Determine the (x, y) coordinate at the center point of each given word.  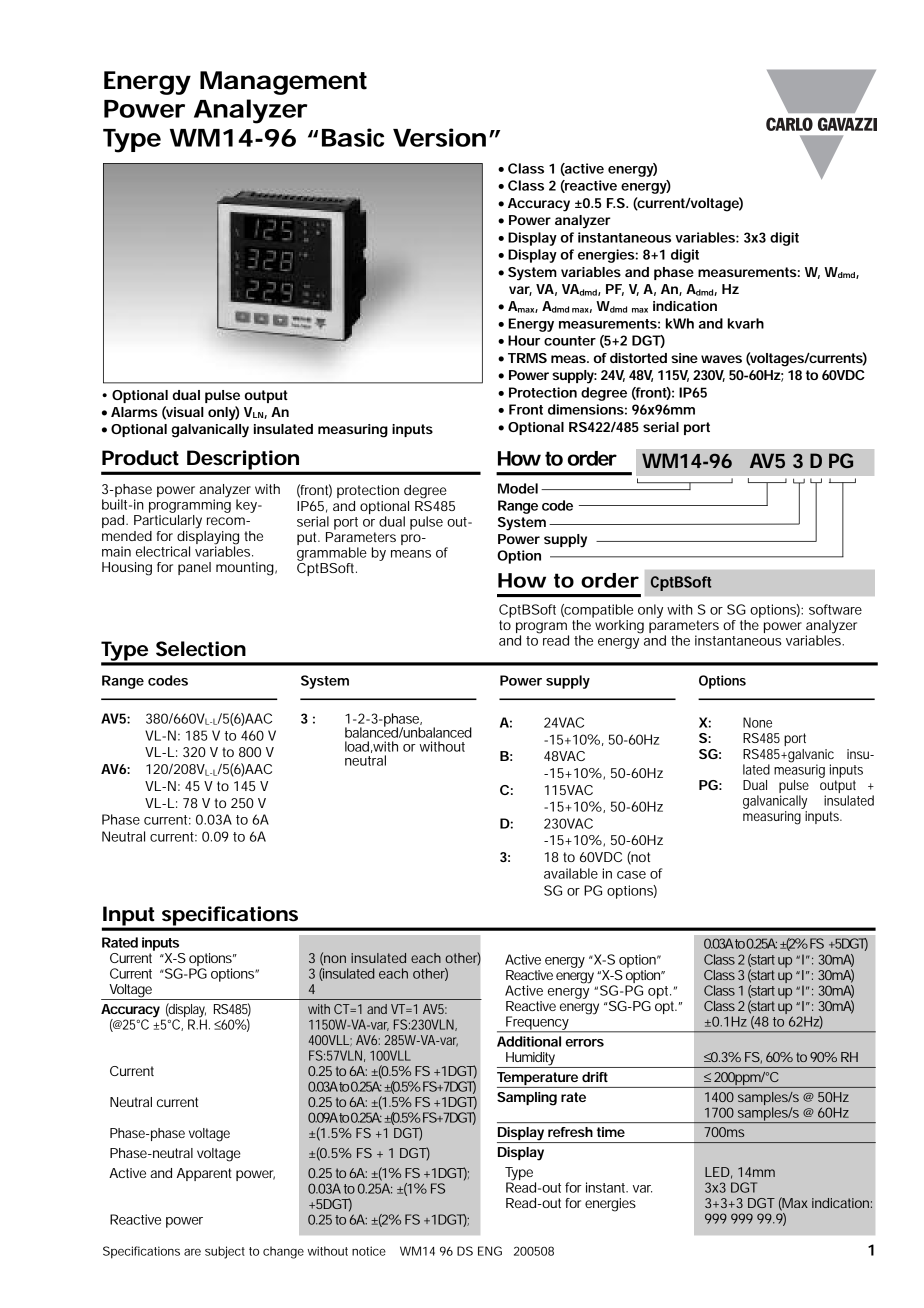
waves (721, 359)
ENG (490, 1251)
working (619, 627)
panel (194, 568)
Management (283, 83)
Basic (353, 137)
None (757, 722)
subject (225, 1252)
